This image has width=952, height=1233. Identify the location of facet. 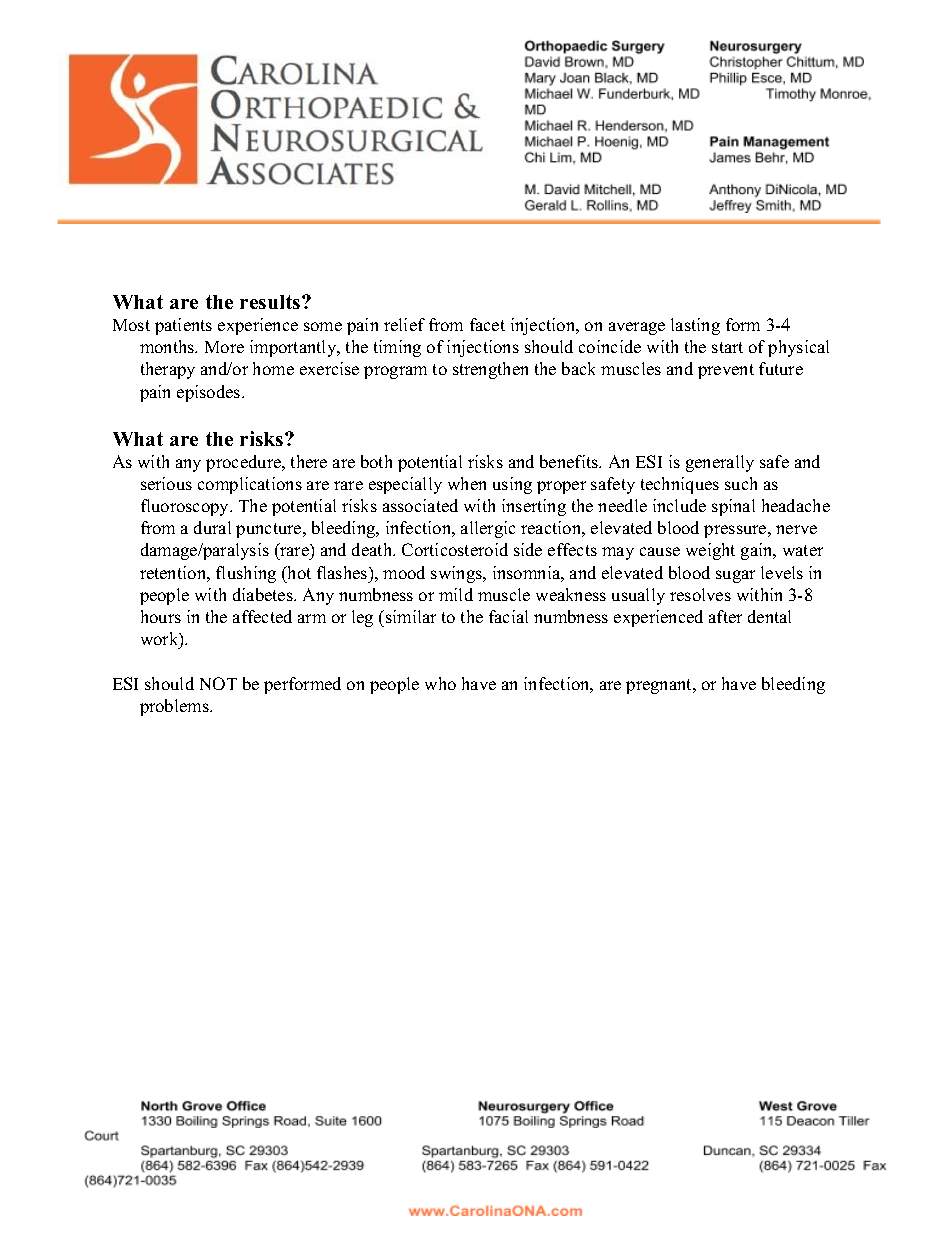
(487, 324).
